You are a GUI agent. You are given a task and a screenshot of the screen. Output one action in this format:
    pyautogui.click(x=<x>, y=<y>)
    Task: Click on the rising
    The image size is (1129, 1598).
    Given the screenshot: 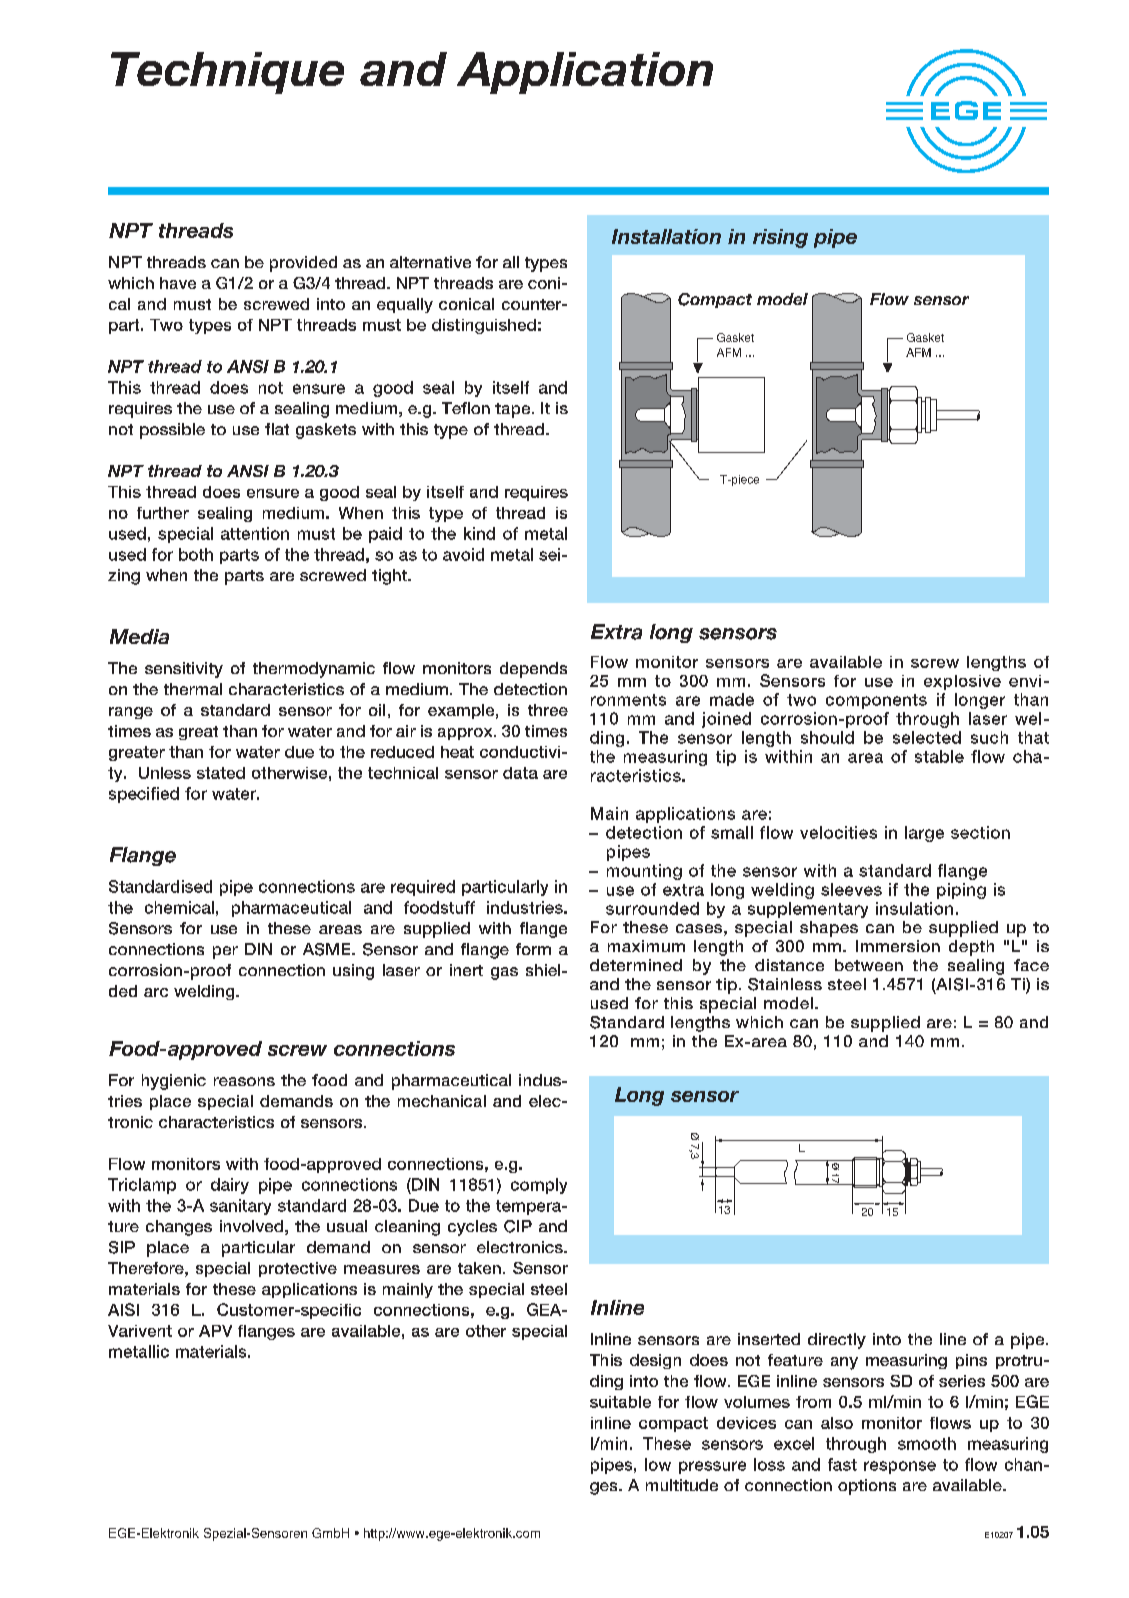 What is the action you would take?
    pyautogui.click(x=780, y=238)
